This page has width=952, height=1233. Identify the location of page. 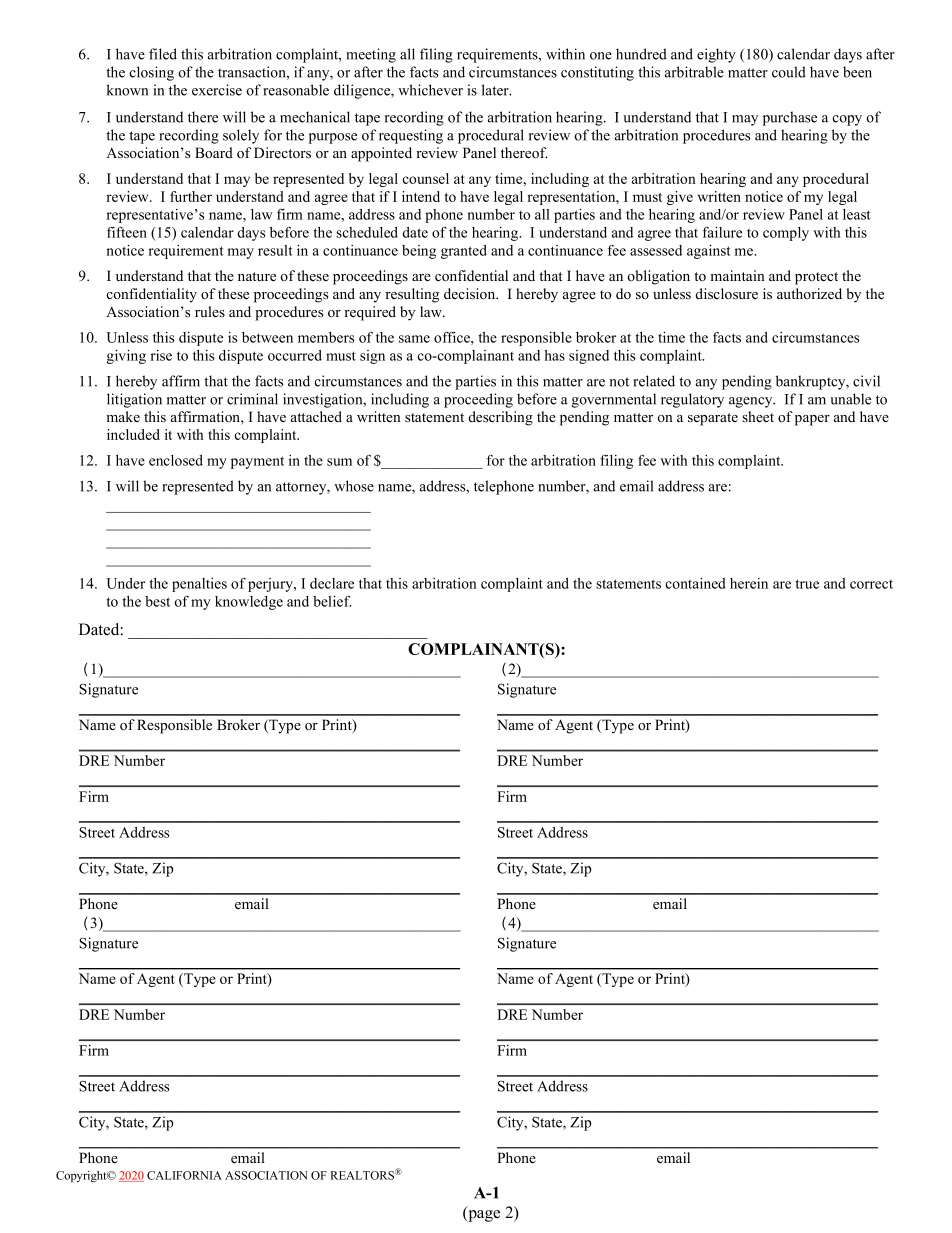
(483, 1216).
